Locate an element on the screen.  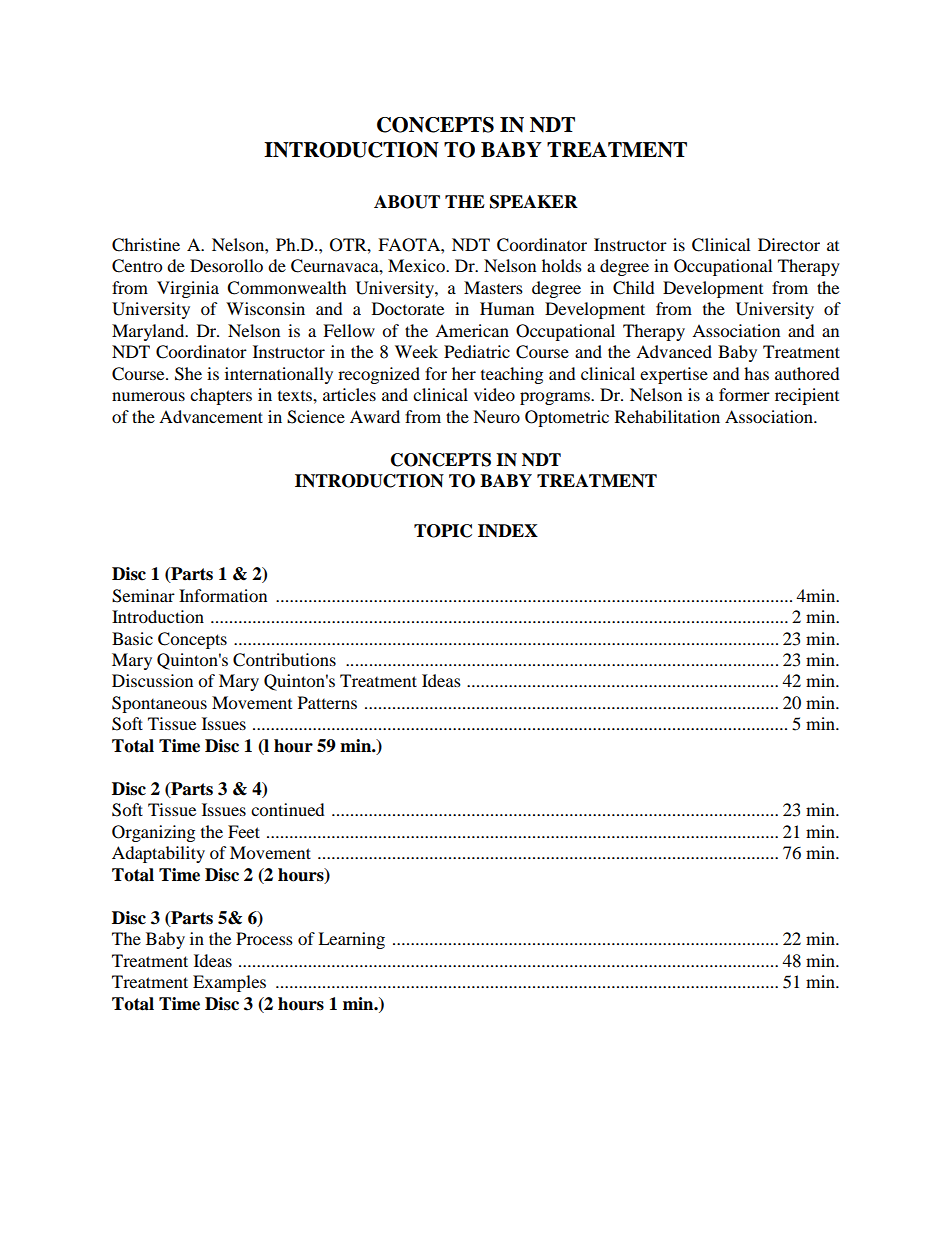
TOPIC is located at coordinates (443, 531).
